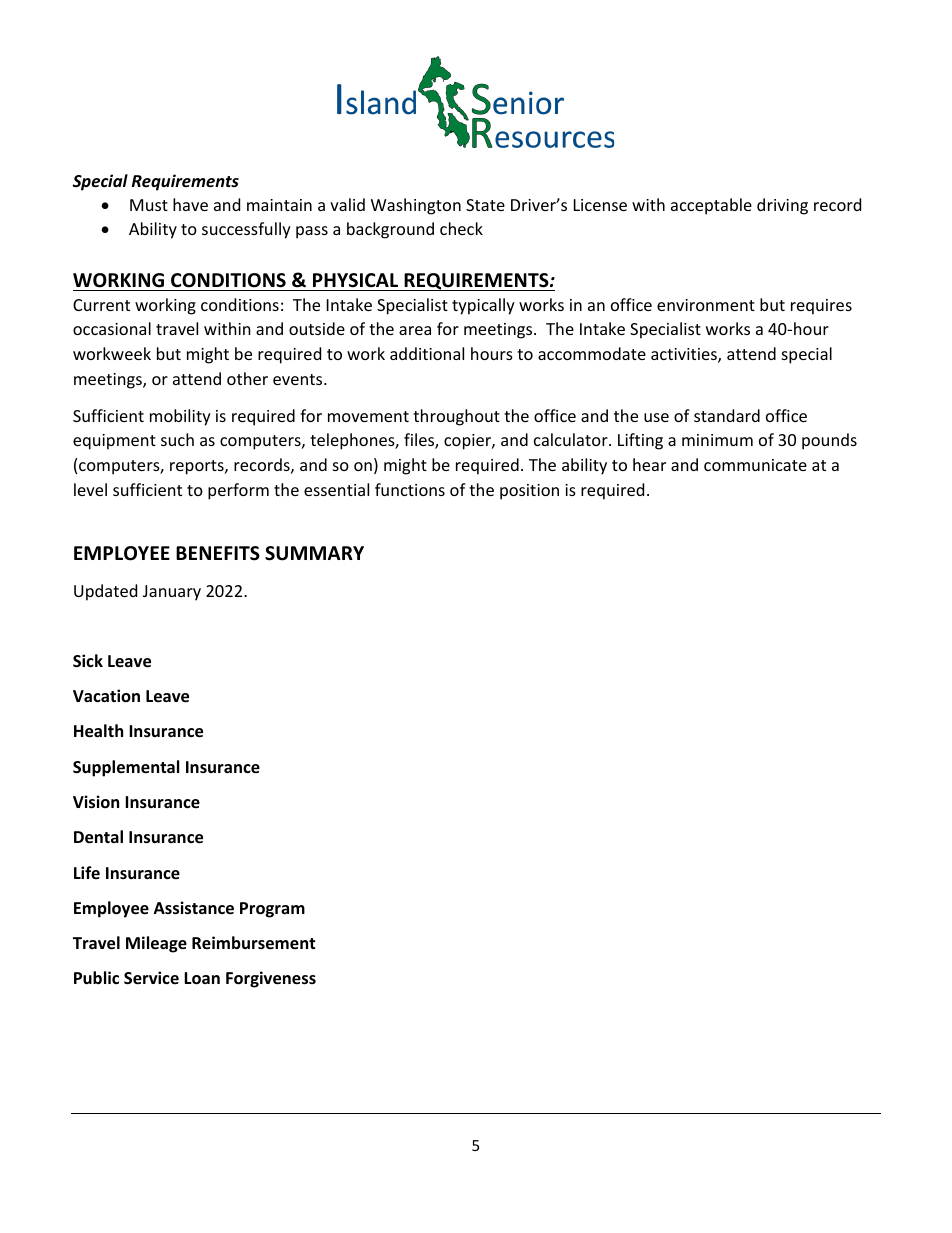 This screenshot has height=1233, width=952. Describe the element at coordinates (172, 593) in the screenshot. I see `January` at that location.
